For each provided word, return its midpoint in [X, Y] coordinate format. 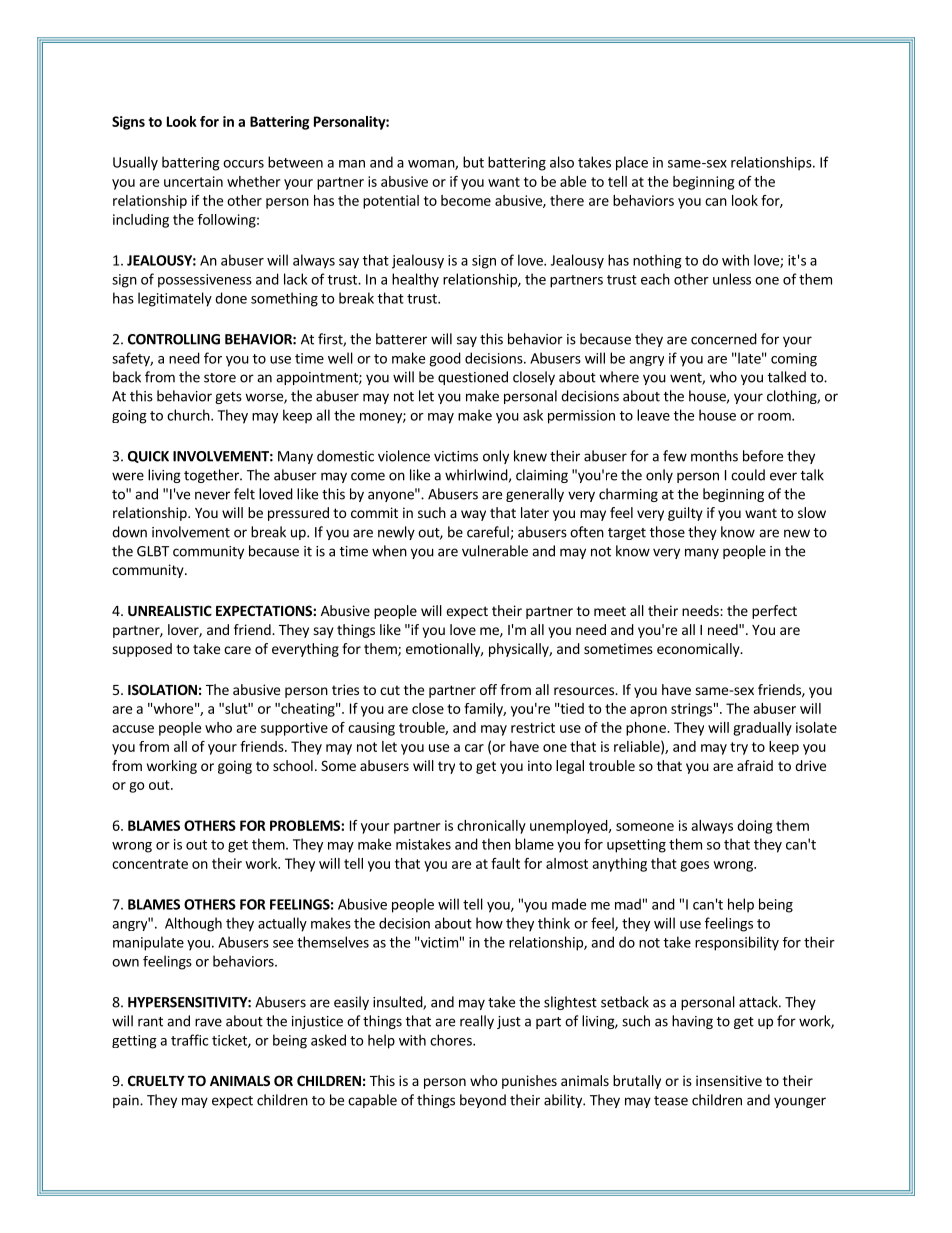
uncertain [193, 181]
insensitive [729, 1080]
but [473, 162]
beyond [483, 1101]
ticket [230, 1041]
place [632, 163]
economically [699, 650]
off [488, 689]
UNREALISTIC [170, 610]
